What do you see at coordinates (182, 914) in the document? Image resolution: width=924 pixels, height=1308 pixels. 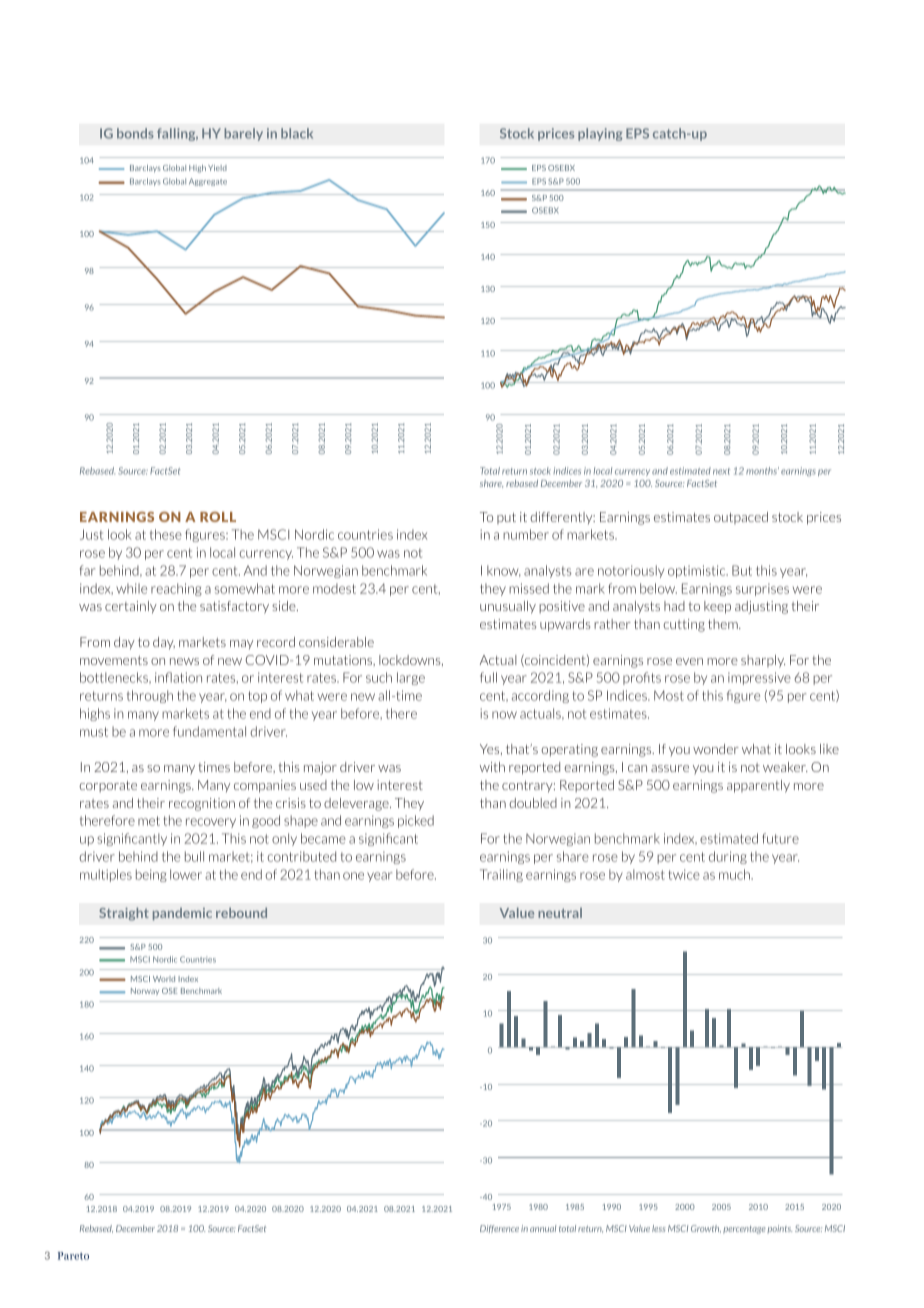 I see `pandemic` at bounding box center [182, 914].
